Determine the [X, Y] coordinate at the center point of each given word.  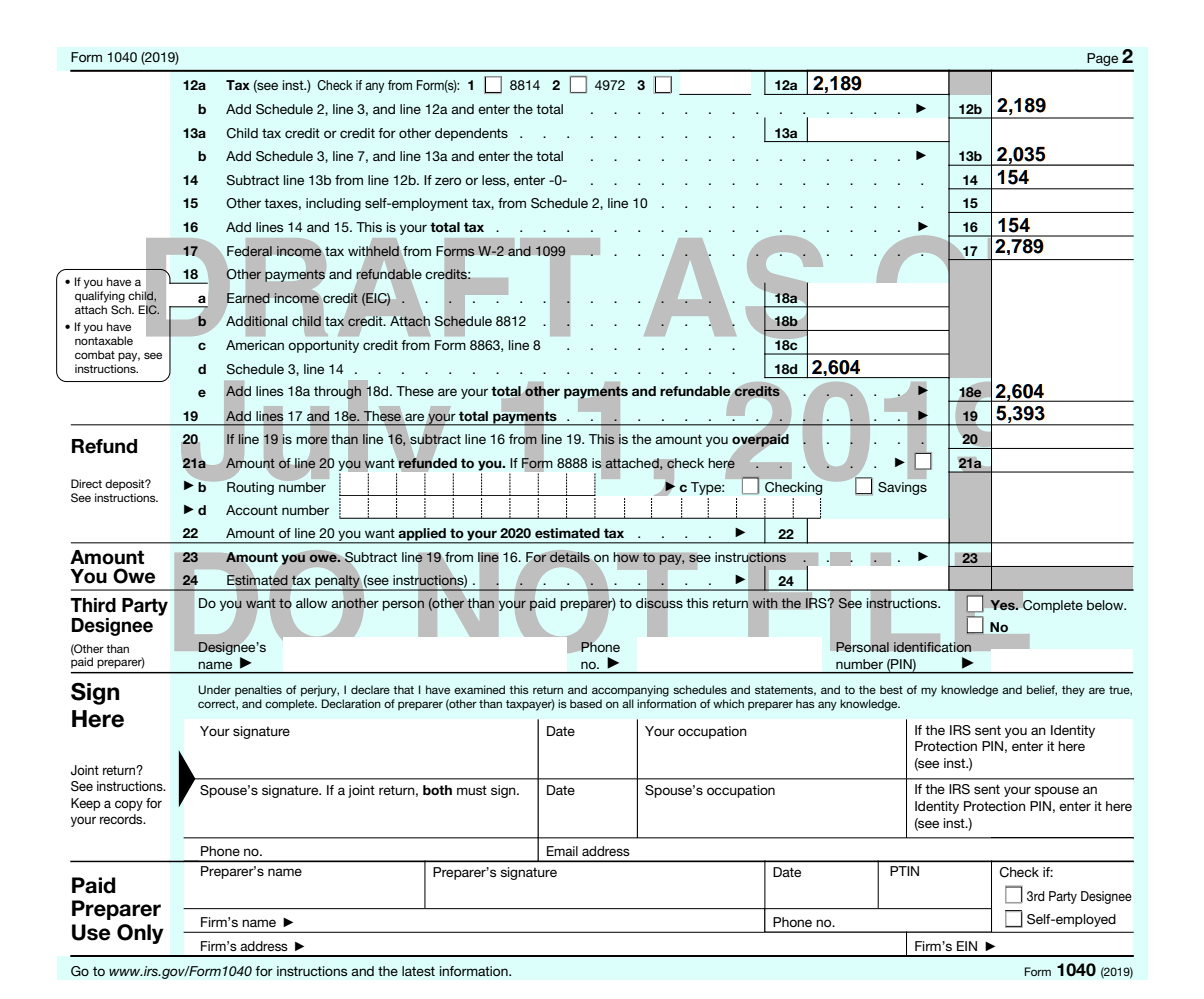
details [570, 557]
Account [252, 510]
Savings [902, 488]
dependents [471, 134]
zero [448, 181]
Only [140, 934]
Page [1103, 59]
